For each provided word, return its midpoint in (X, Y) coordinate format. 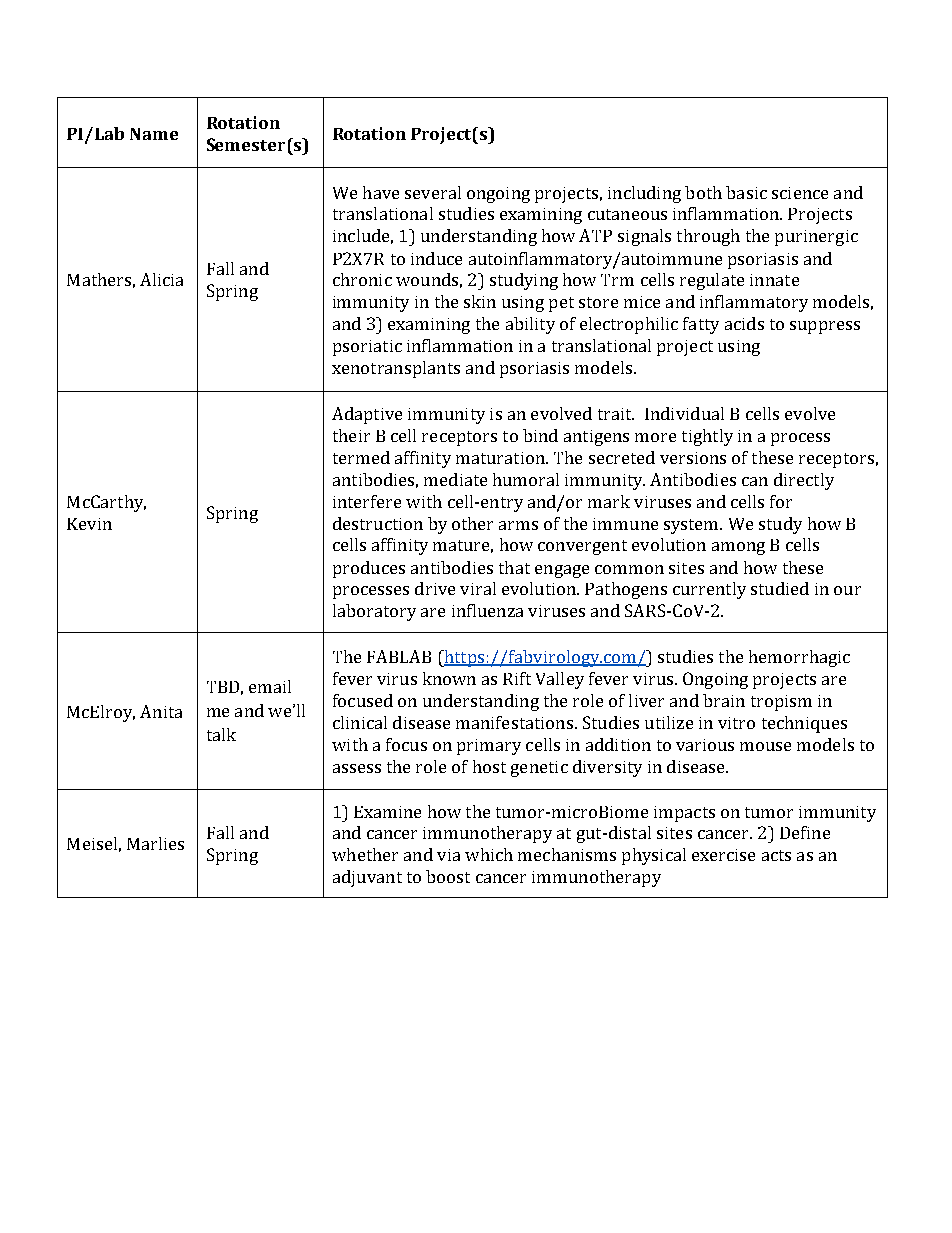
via (448, 855)
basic (746, 192)
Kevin (89, 524)
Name (154, 134)
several (433, 192)
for (781, 501)
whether (365, 854)
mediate (455, 479)
